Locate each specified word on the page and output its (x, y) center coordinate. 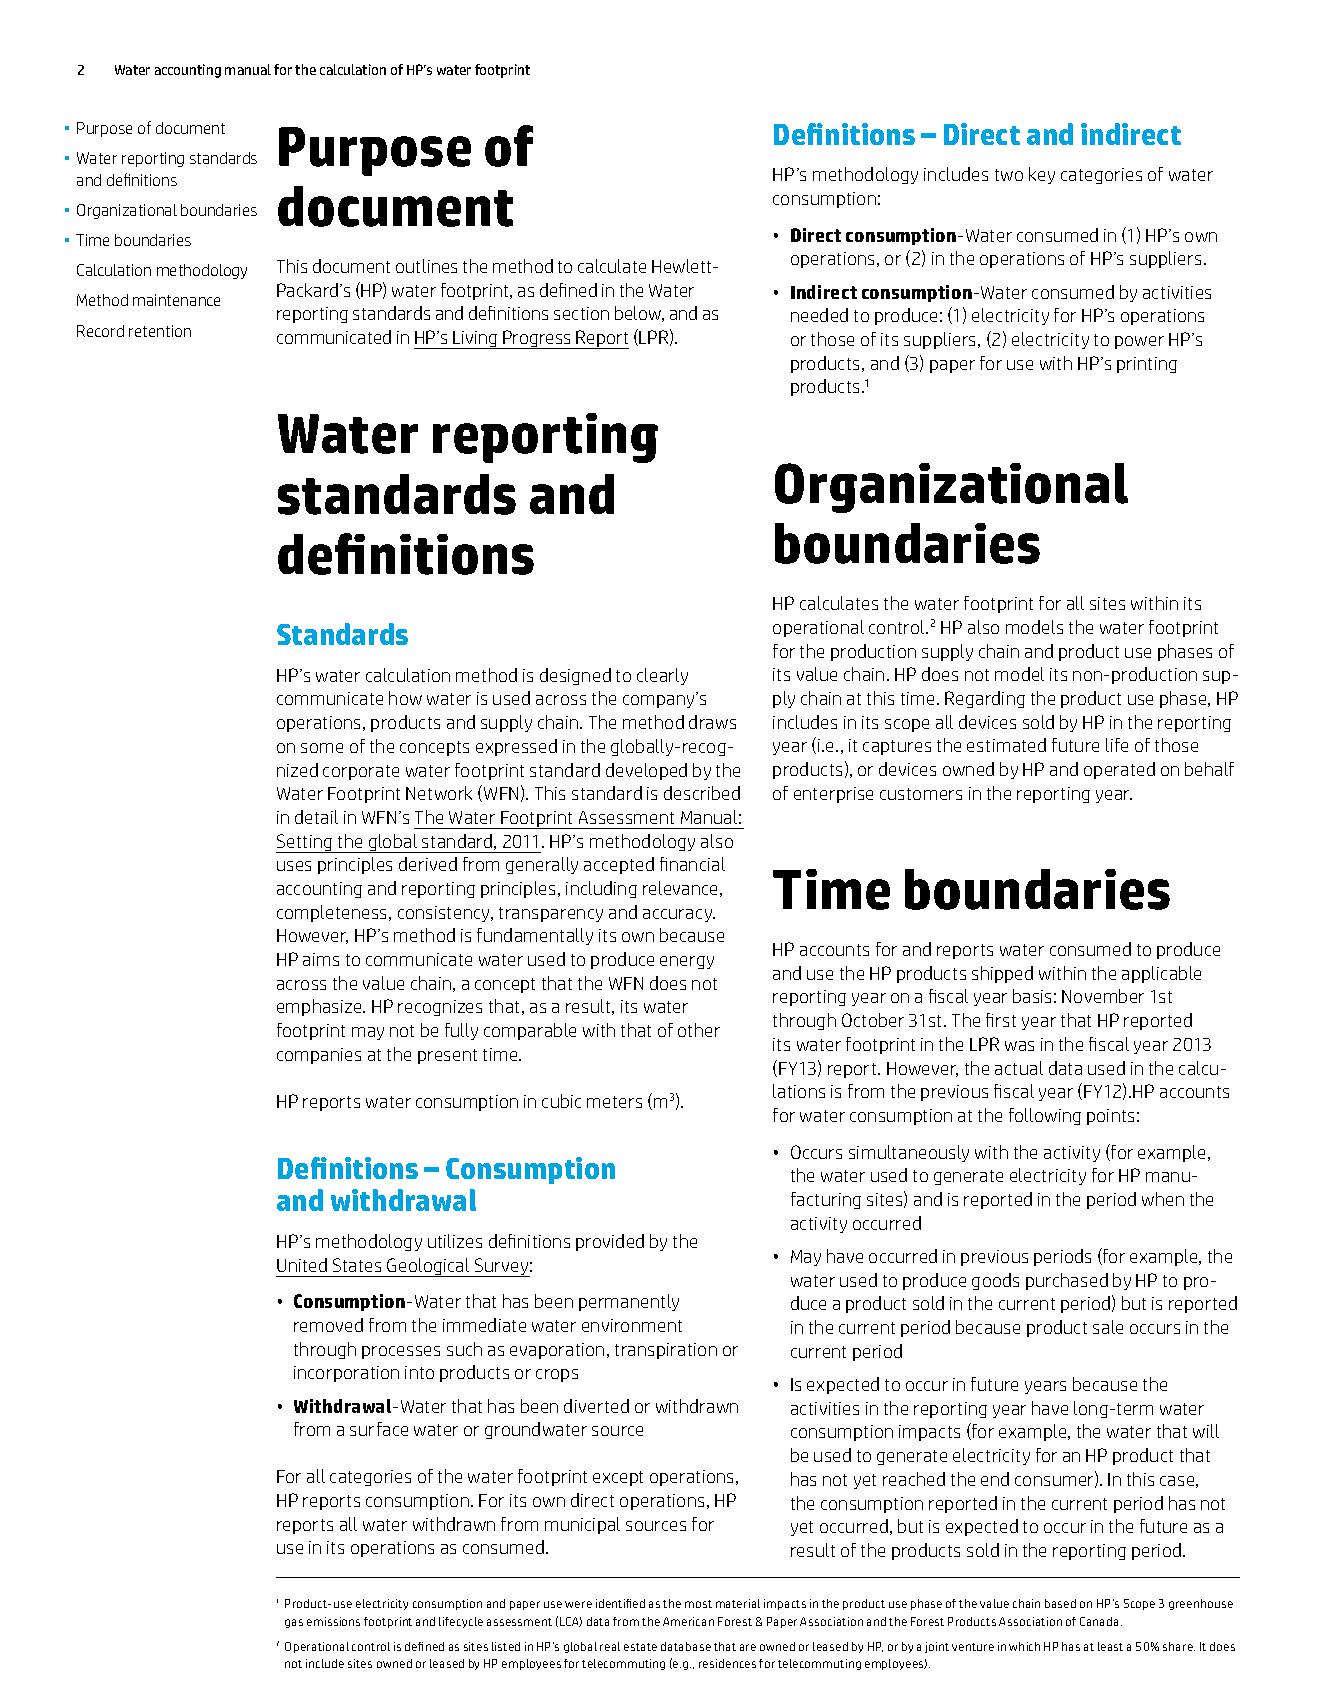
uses (294, 866)
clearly (662, 676)
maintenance (176, 300)
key (1042, 175)
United (302, 1265)
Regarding (985, 699)
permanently (629, 1302)
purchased (1067, 1281)
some (322, 748)
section (581, 313)
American (688, 1621)
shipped (1002, 974)
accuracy (679, 915)
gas (294, 1623)
